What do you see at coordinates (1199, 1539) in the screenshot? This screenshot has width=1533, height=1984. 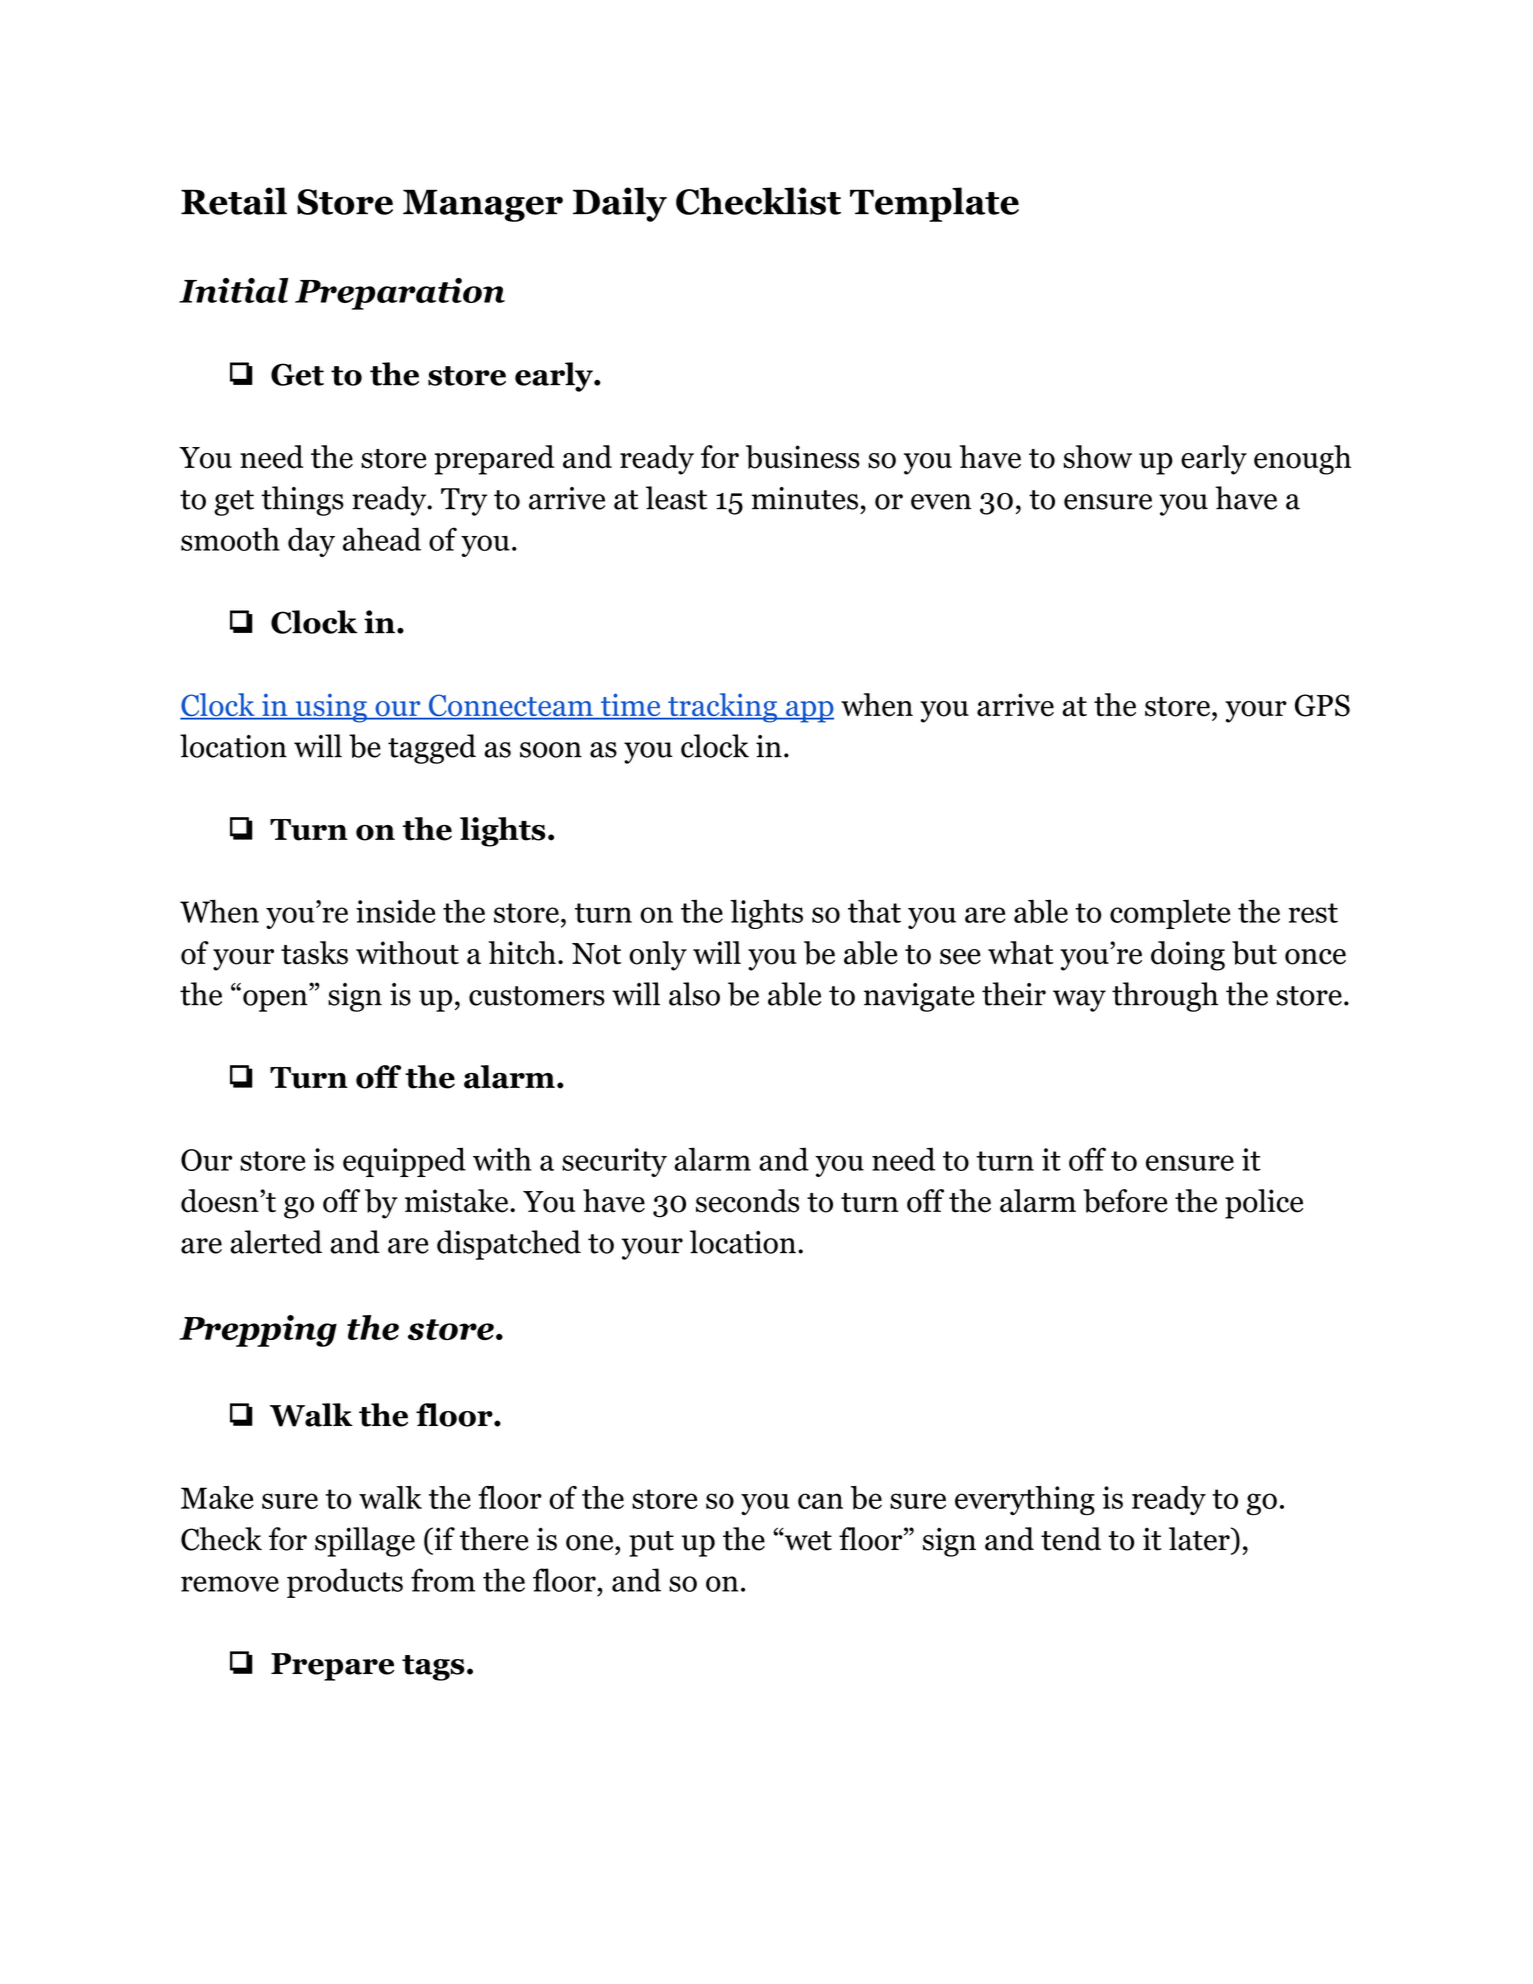 I see `later` at bounding box center [1199, 1539].
